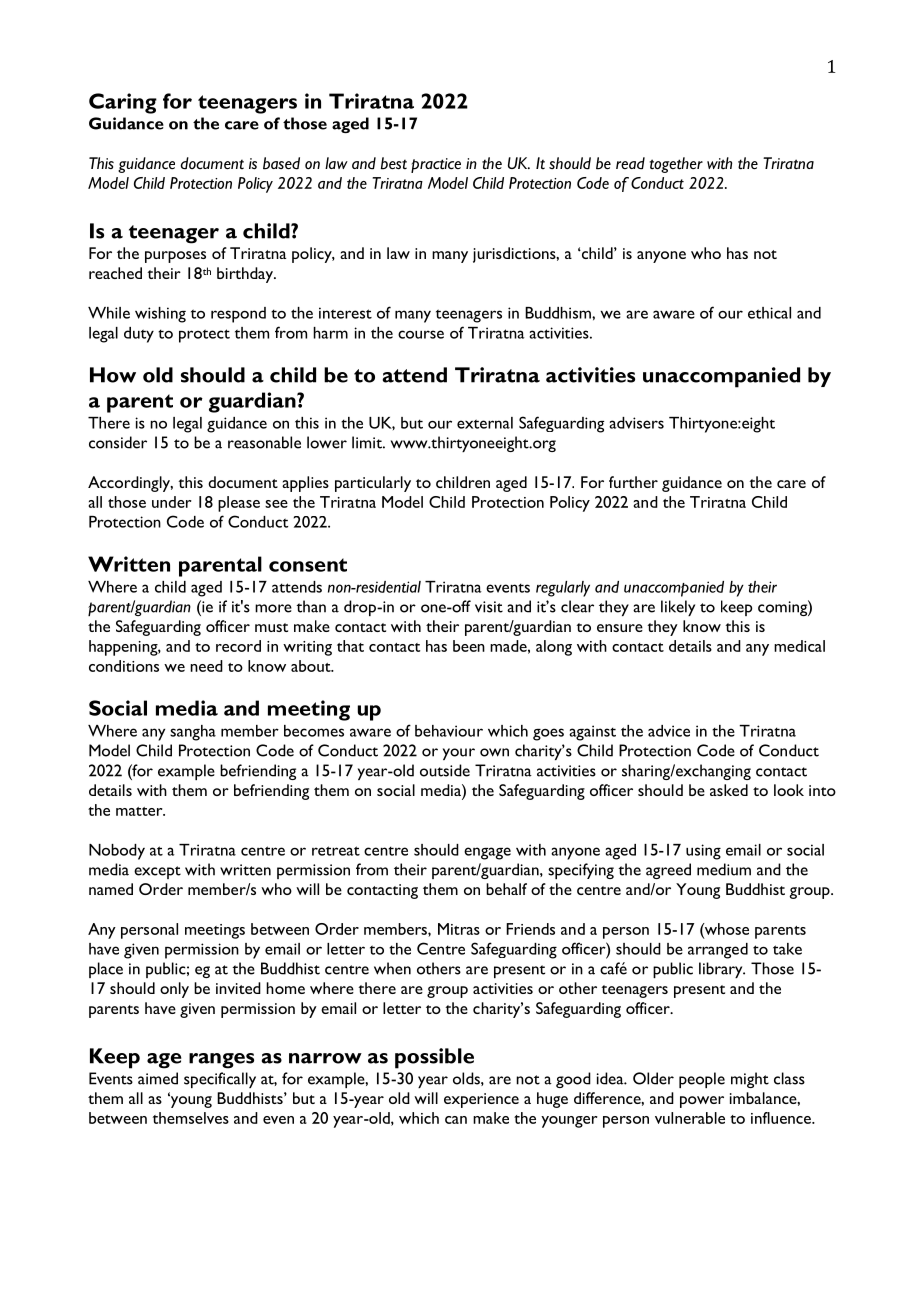 This screenshot has width=924, height=1308. Describe the element at coordinates (729, 790) in the screenshot. I see `asked` at that location.
